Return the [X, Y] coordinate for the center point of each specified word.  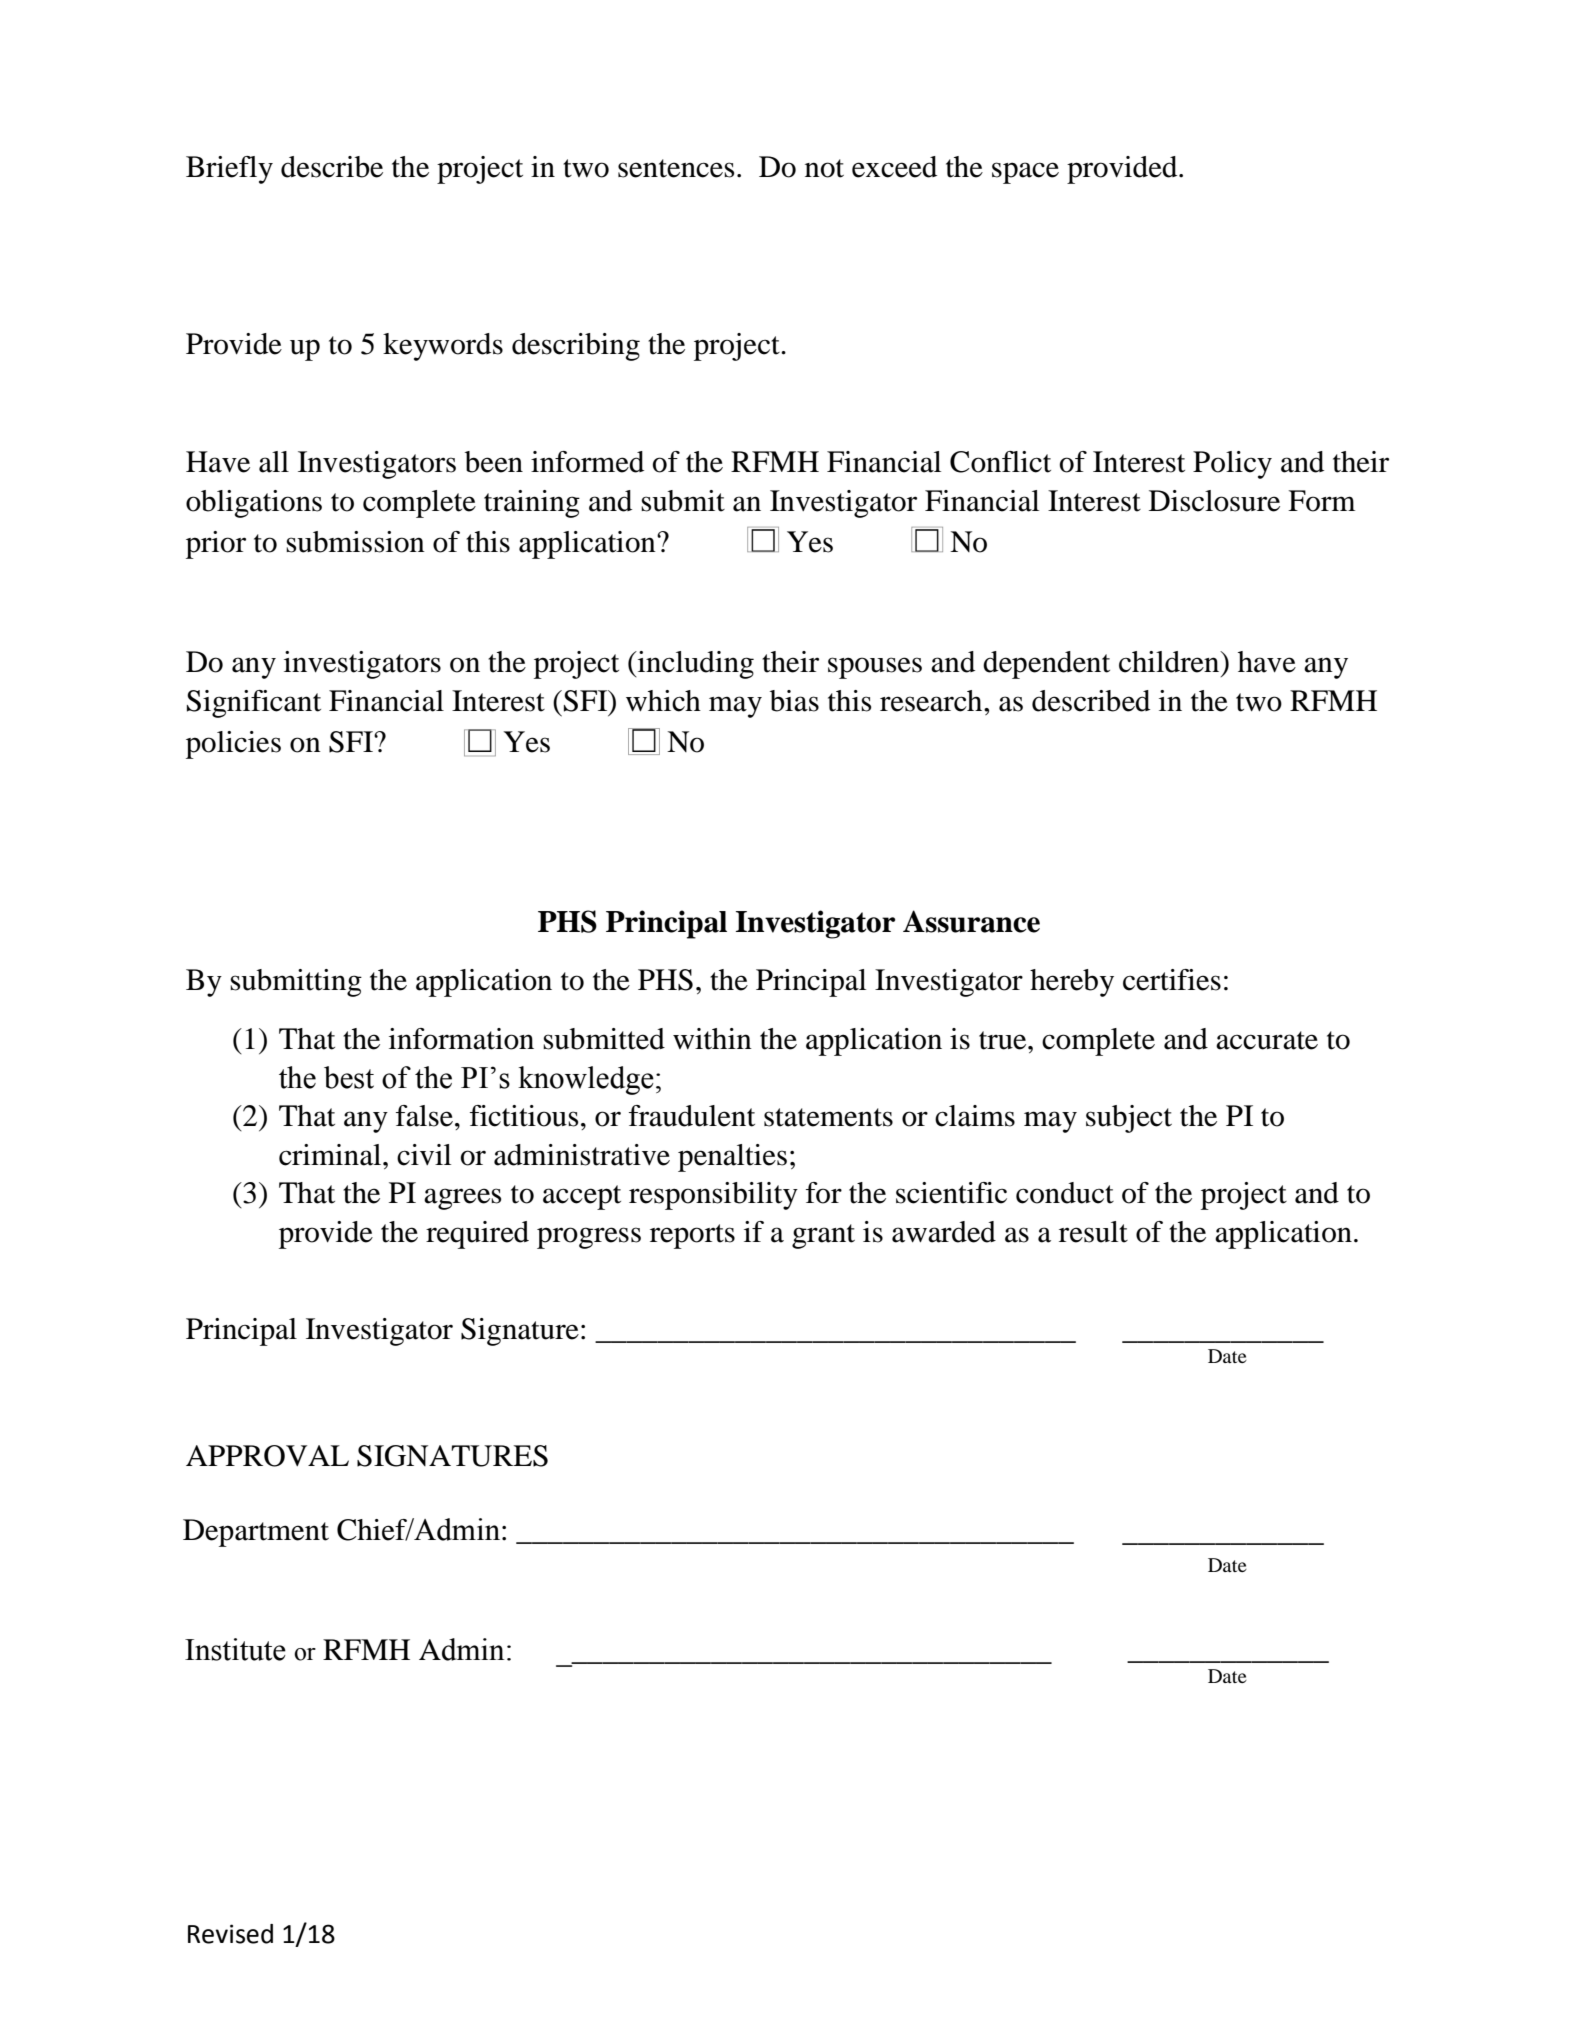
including [695, 665]
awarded [944, 1232]
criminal [331, 1155]
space [1025, 173]
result [1093, 1232]
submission [355, 542]
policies [233, 745]
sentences [676, 168]
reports [692, 1236]
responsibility [713, 1196]
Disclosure [1214, 501]
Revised [230, 1934]
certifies [1172, 980]
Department [256, 1533]
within [712, 1039]
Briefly [229, 170]
